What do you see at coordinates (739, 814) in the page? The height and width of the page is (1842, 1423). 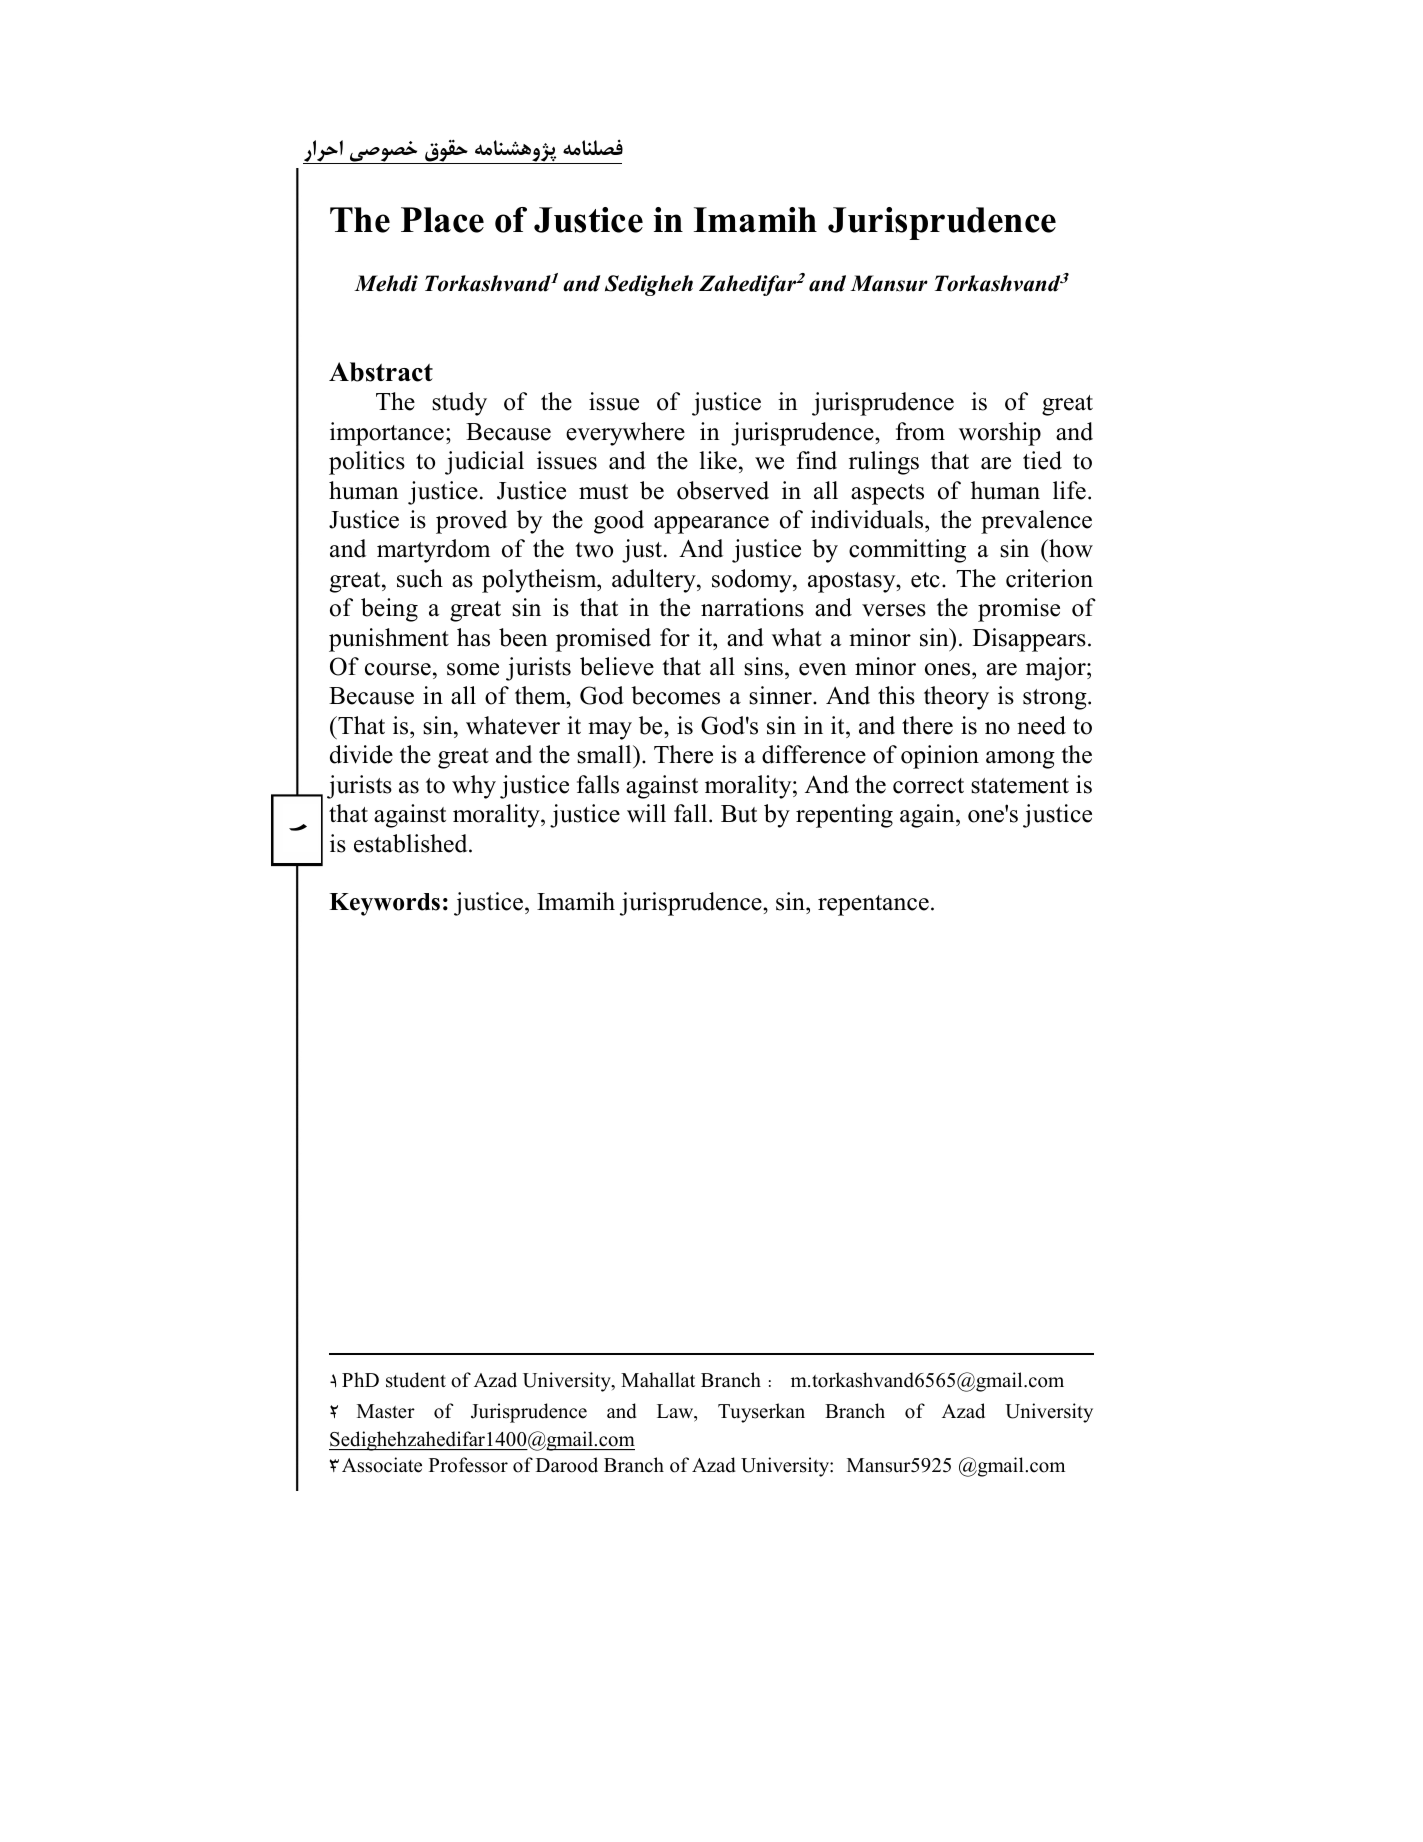 I see `But` at bounding box center [739, 814].
